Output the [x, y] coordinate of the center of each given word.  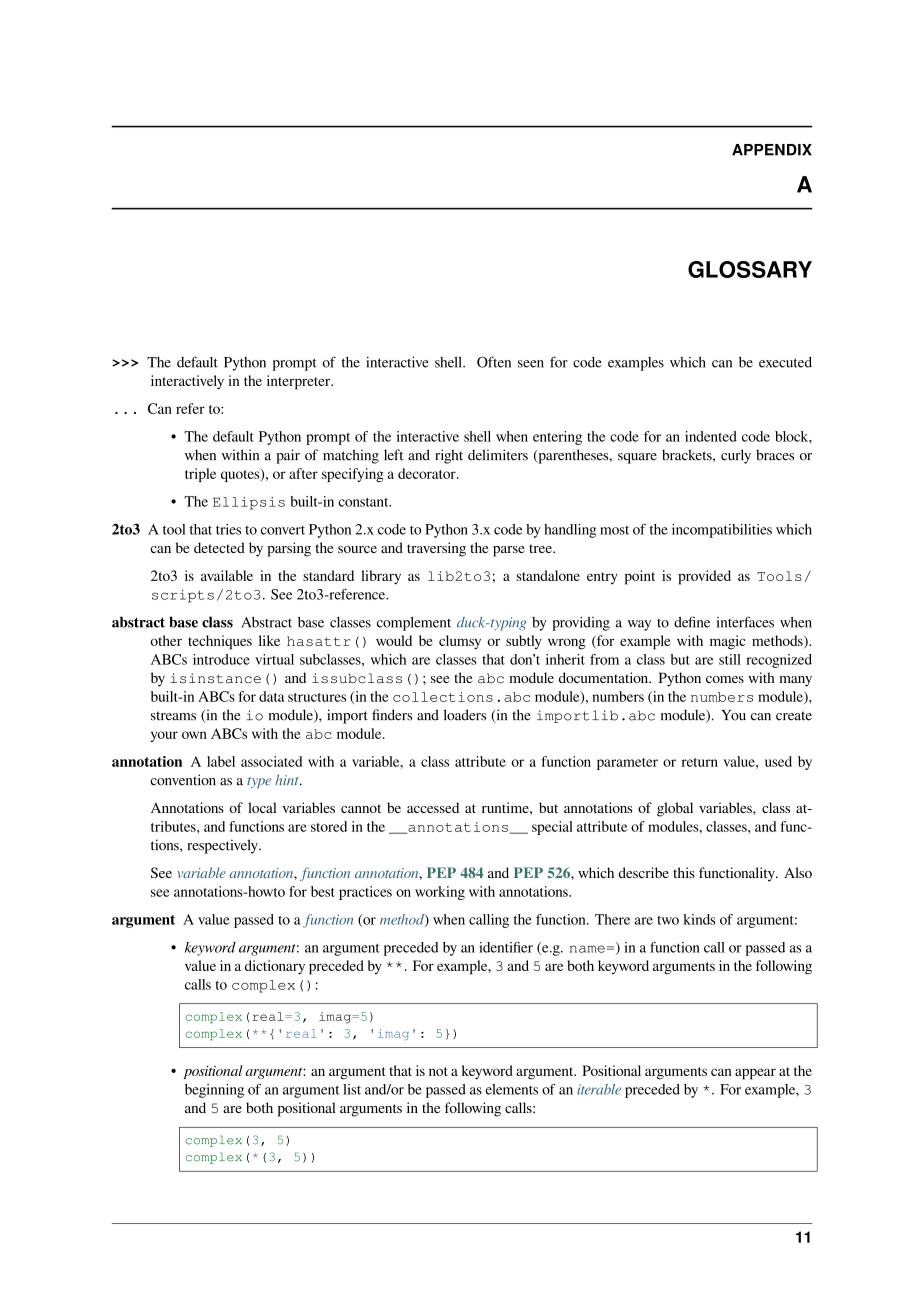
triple [200, 475]
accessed [433, 807]
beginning [214, 1091]
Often [494, 362]
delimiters [498, 455]
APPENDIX [772, 150]
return [700, 762]
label [221, 761]
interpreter [300, 382]
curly [736, 456]
